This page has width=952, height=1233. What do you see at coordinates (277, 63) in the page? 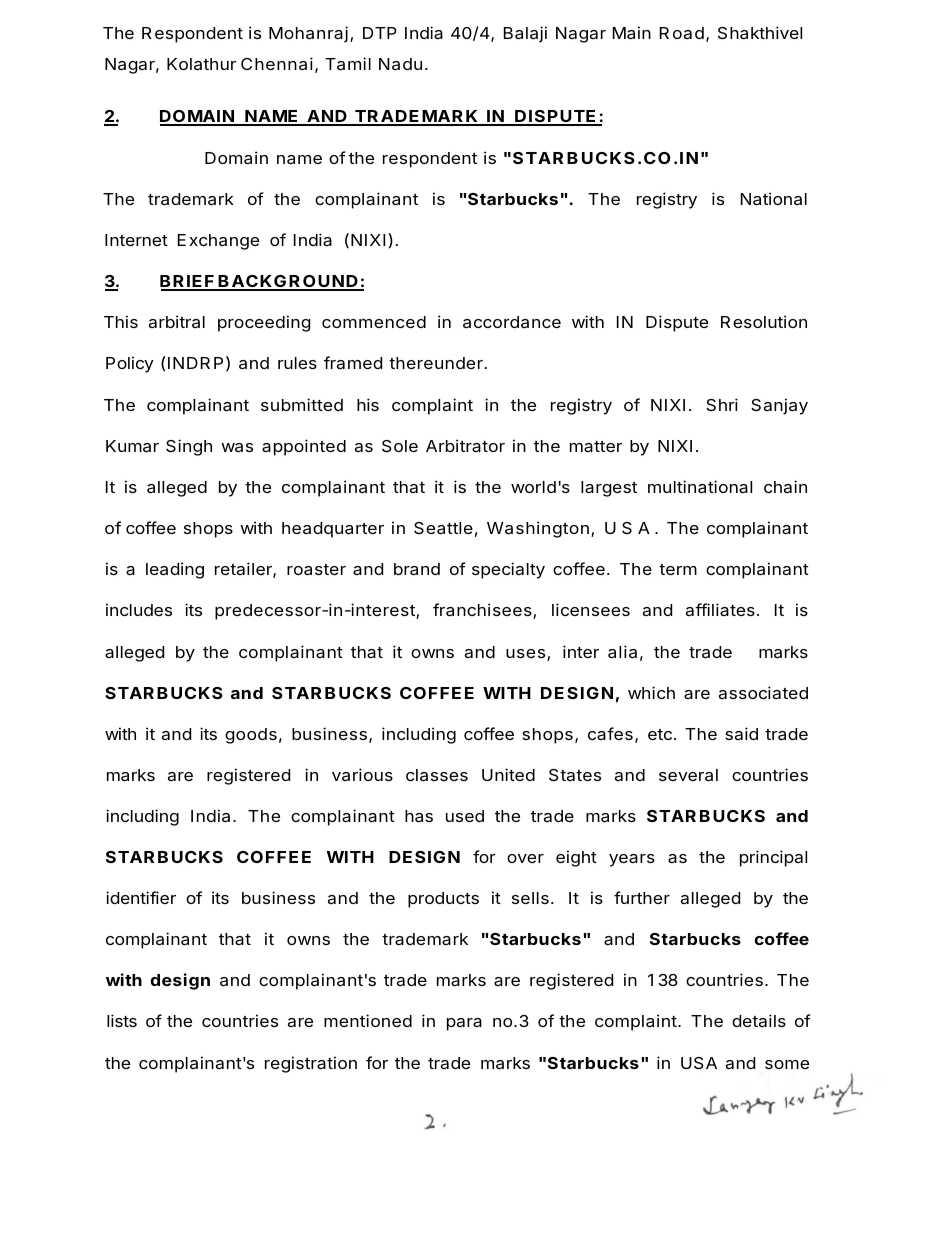
I see `Chennai` at bounding box center [277, 63].
